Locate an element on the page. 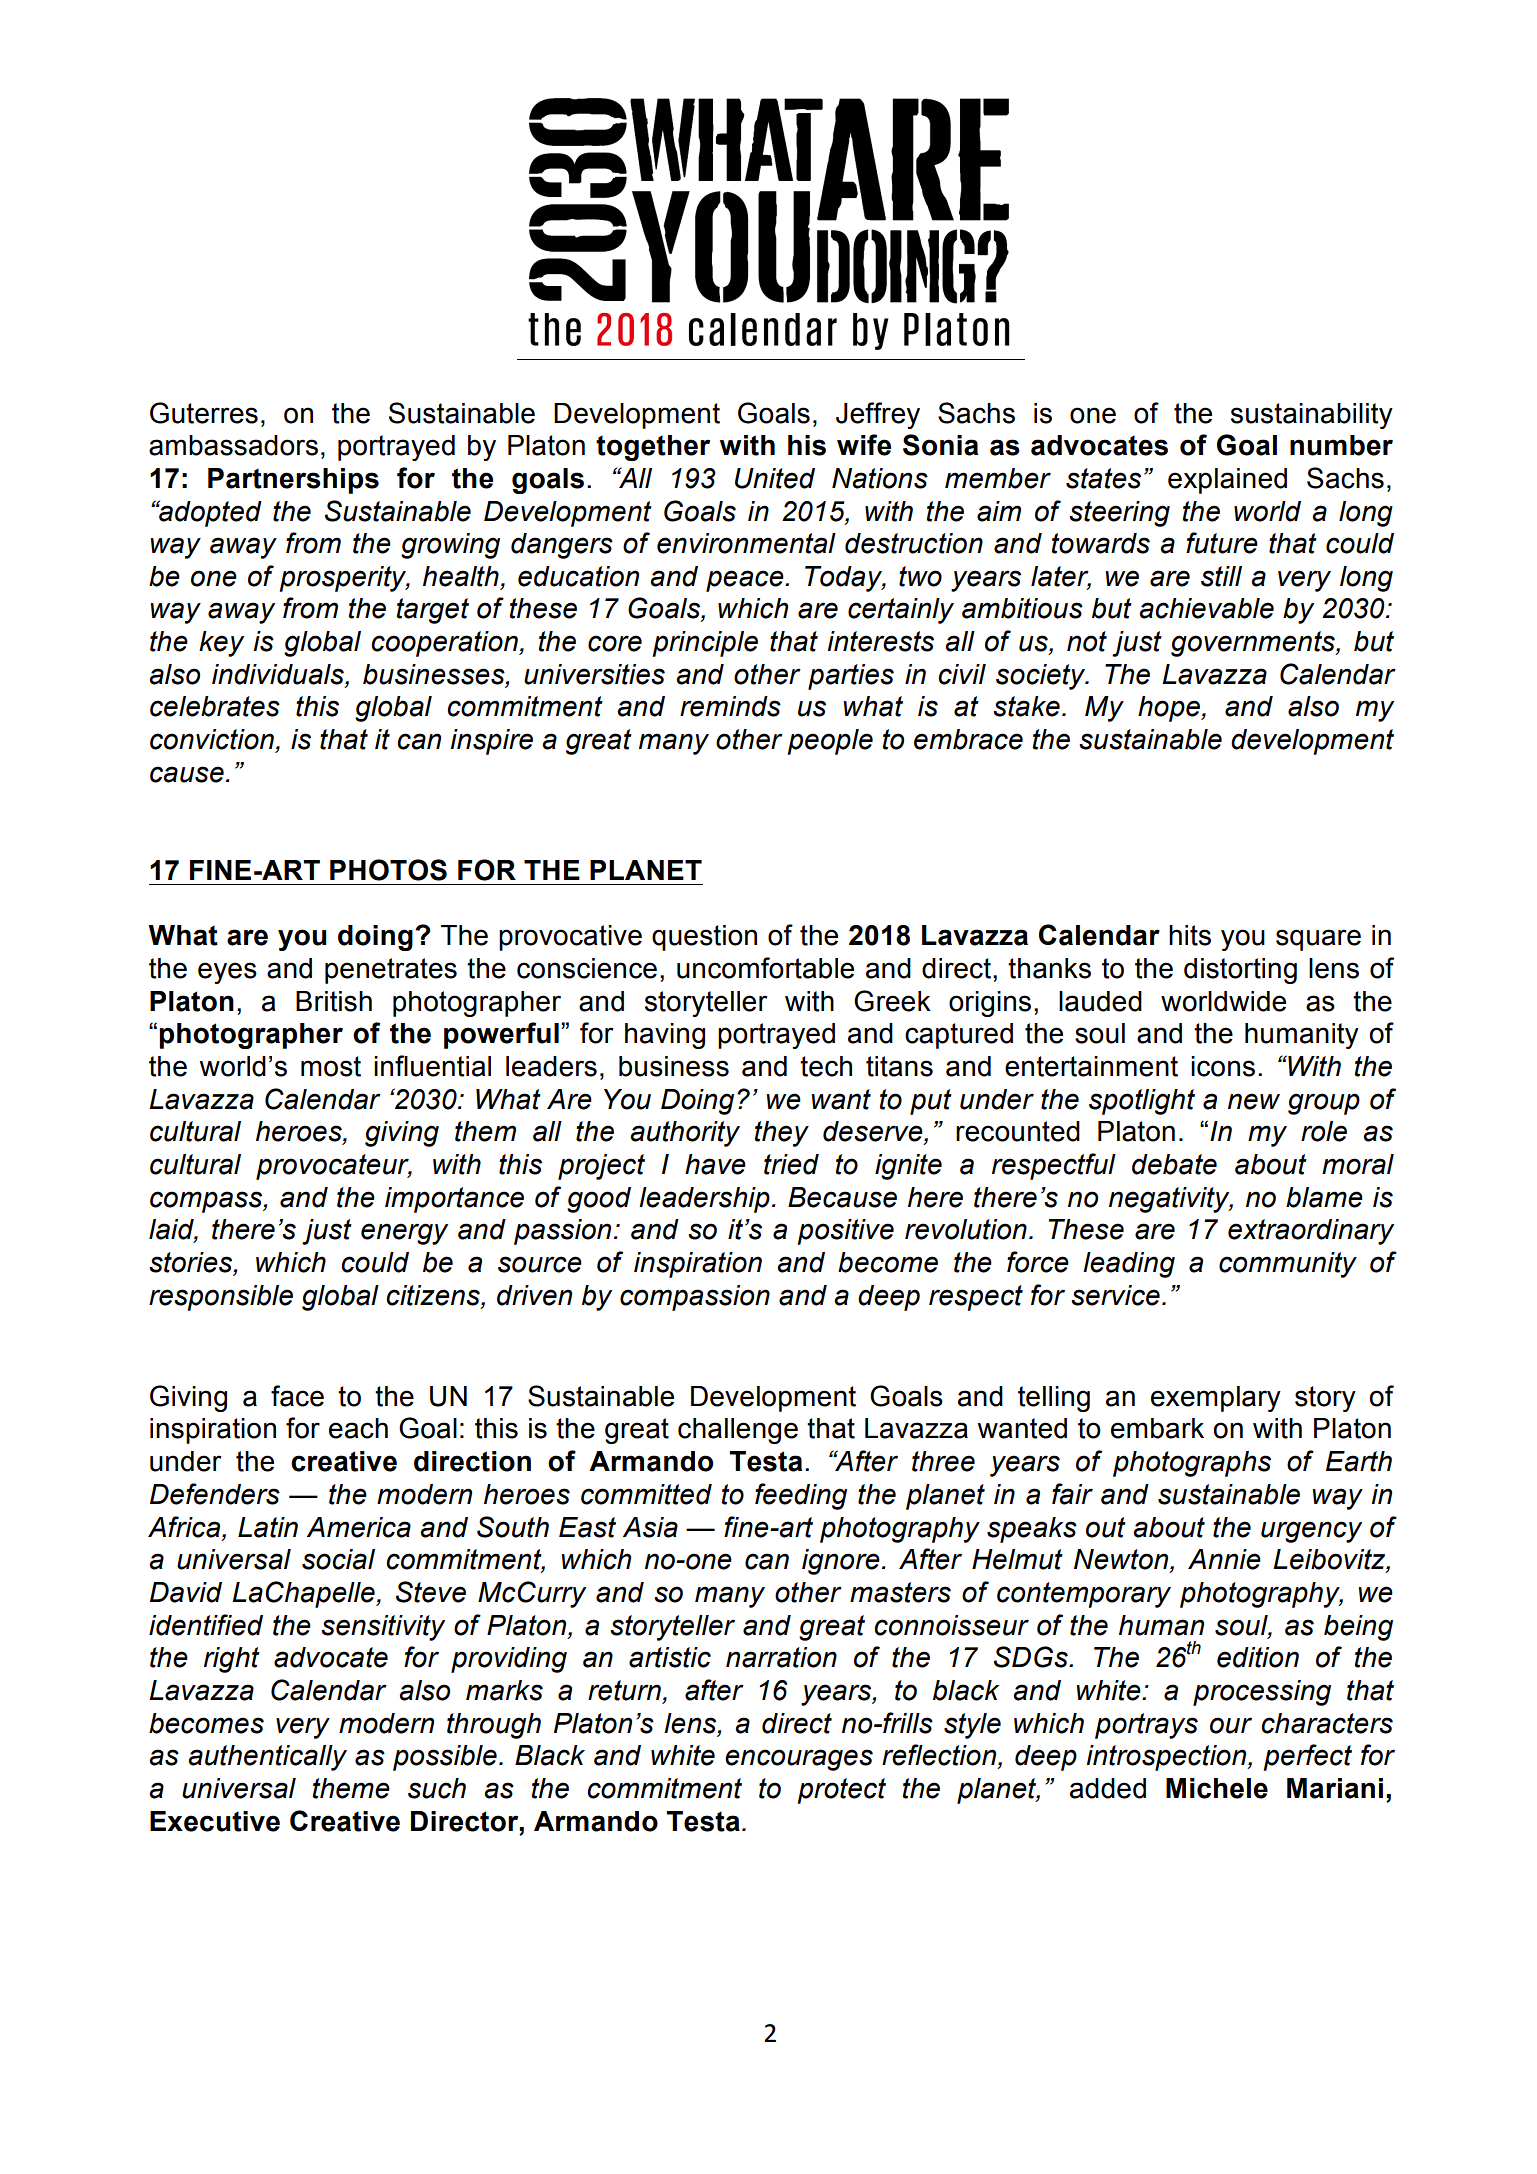 This image has height=2174, width=1537. Partnerships is located at coordinates (293, 481).
